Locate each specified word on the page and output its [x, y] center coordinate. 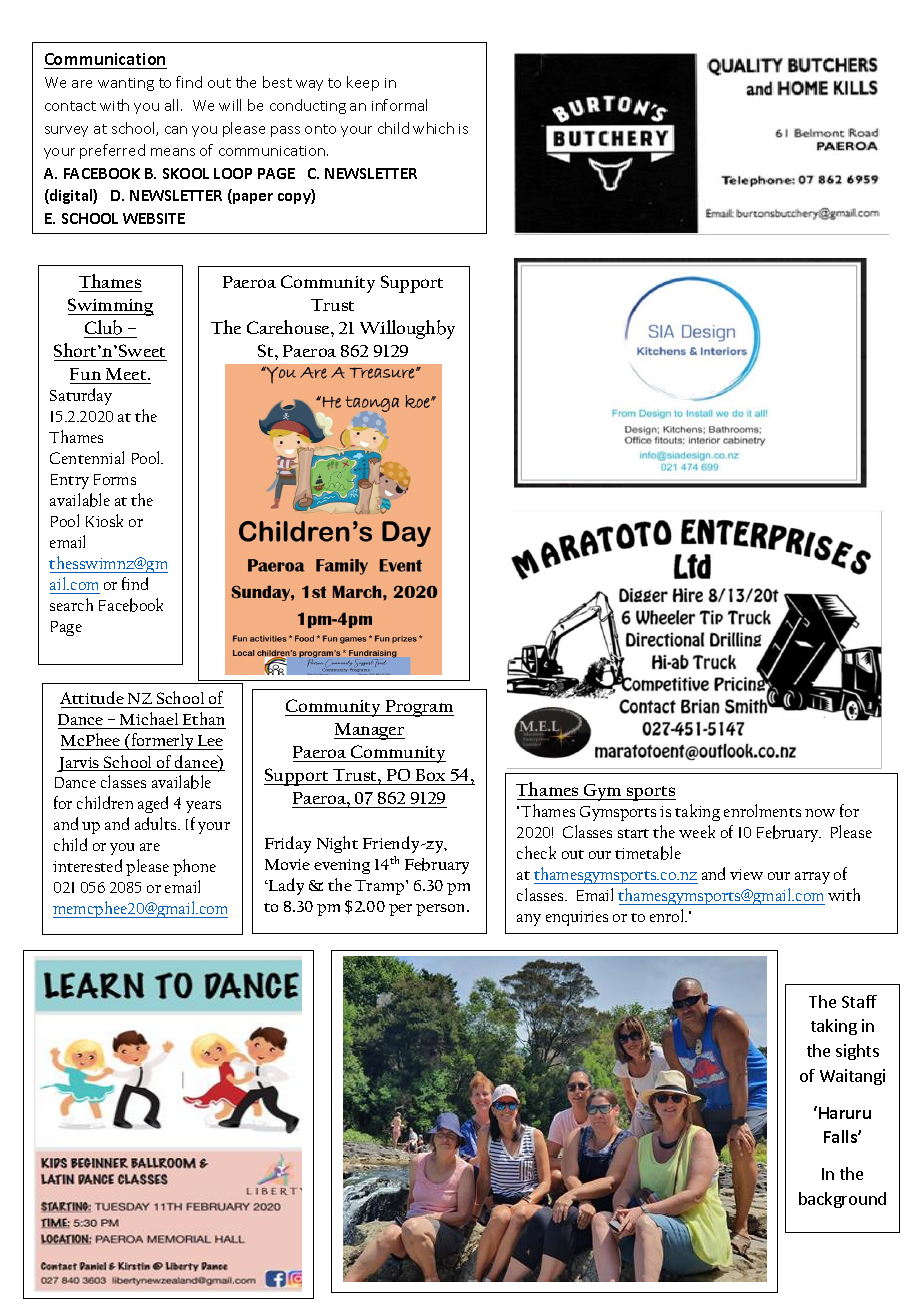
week [697, 831]
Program [419, 708]
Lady [285, 886]
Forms [115, 479]
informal [399, 105]
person [442, 910]
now [820, 813]
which [433, 128]
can [176, 130]
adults [157, 823]
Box [430, 775]
